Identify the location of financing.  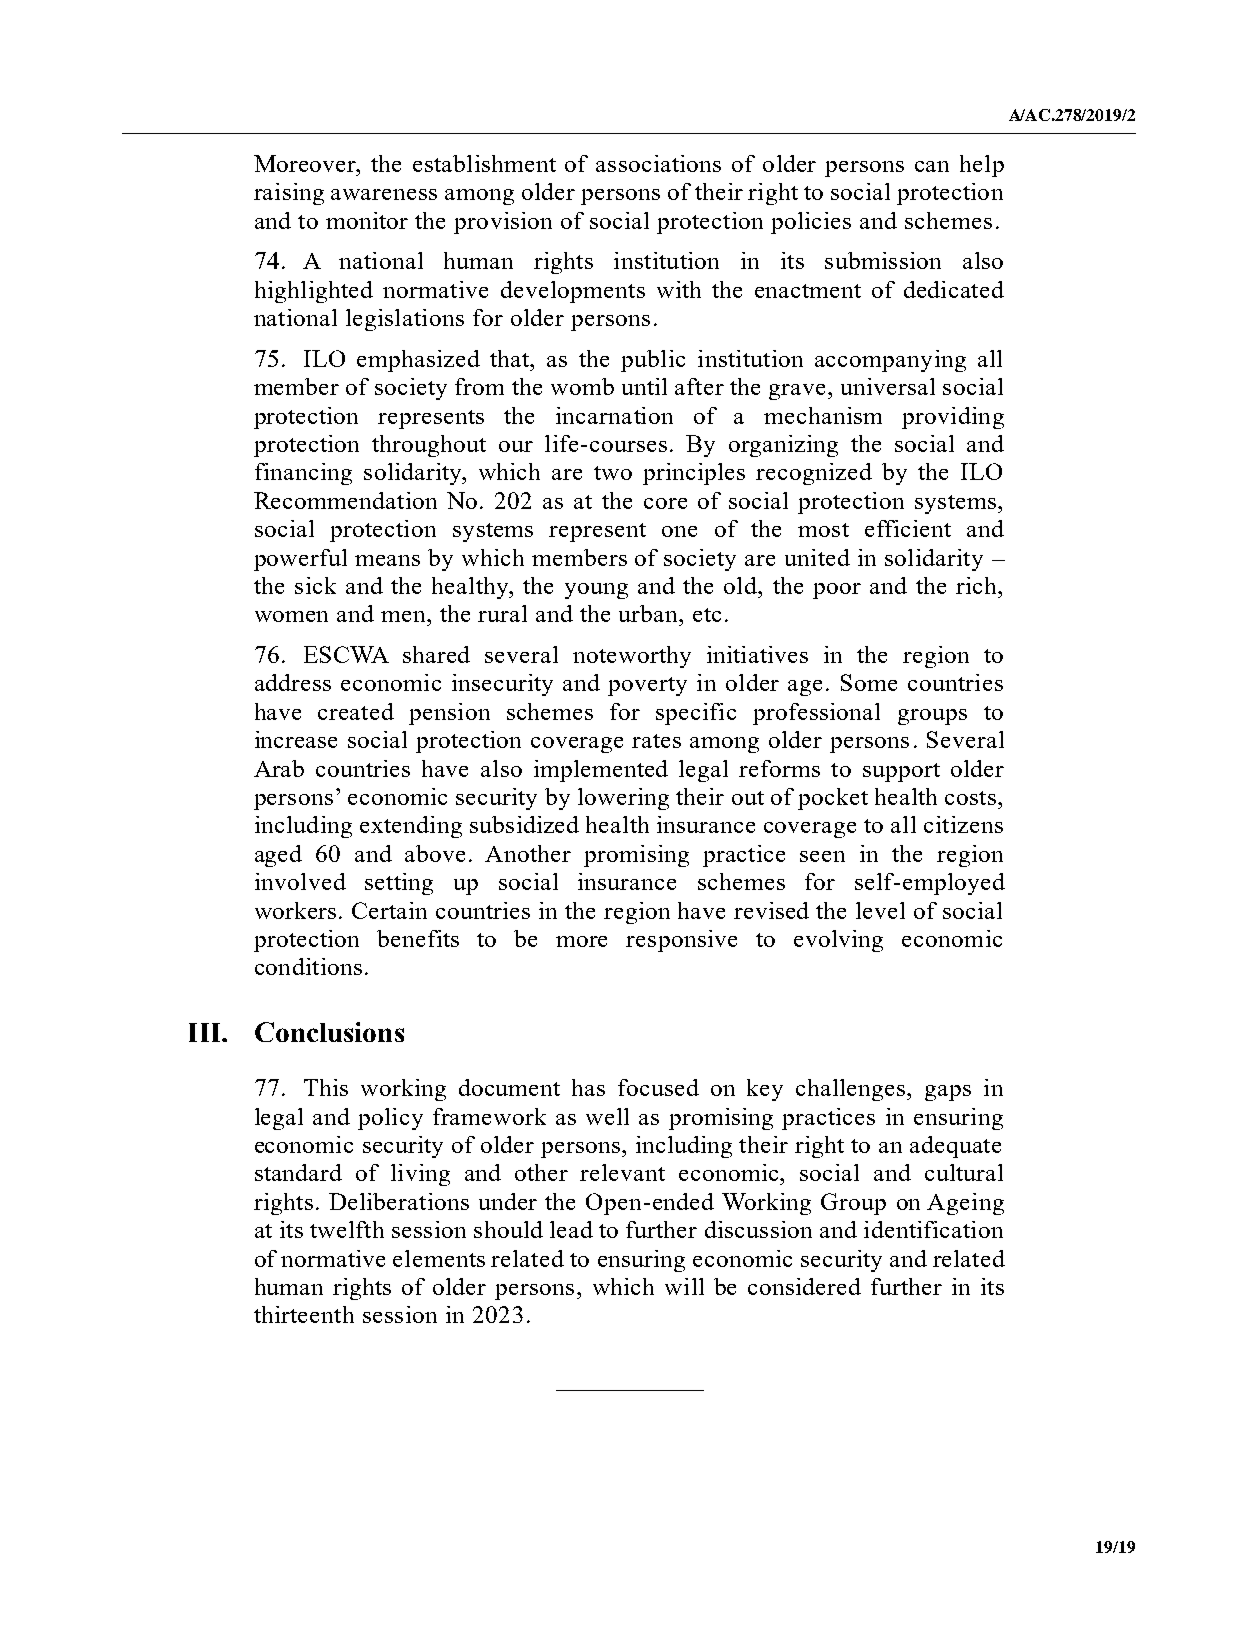
(303, 474).
